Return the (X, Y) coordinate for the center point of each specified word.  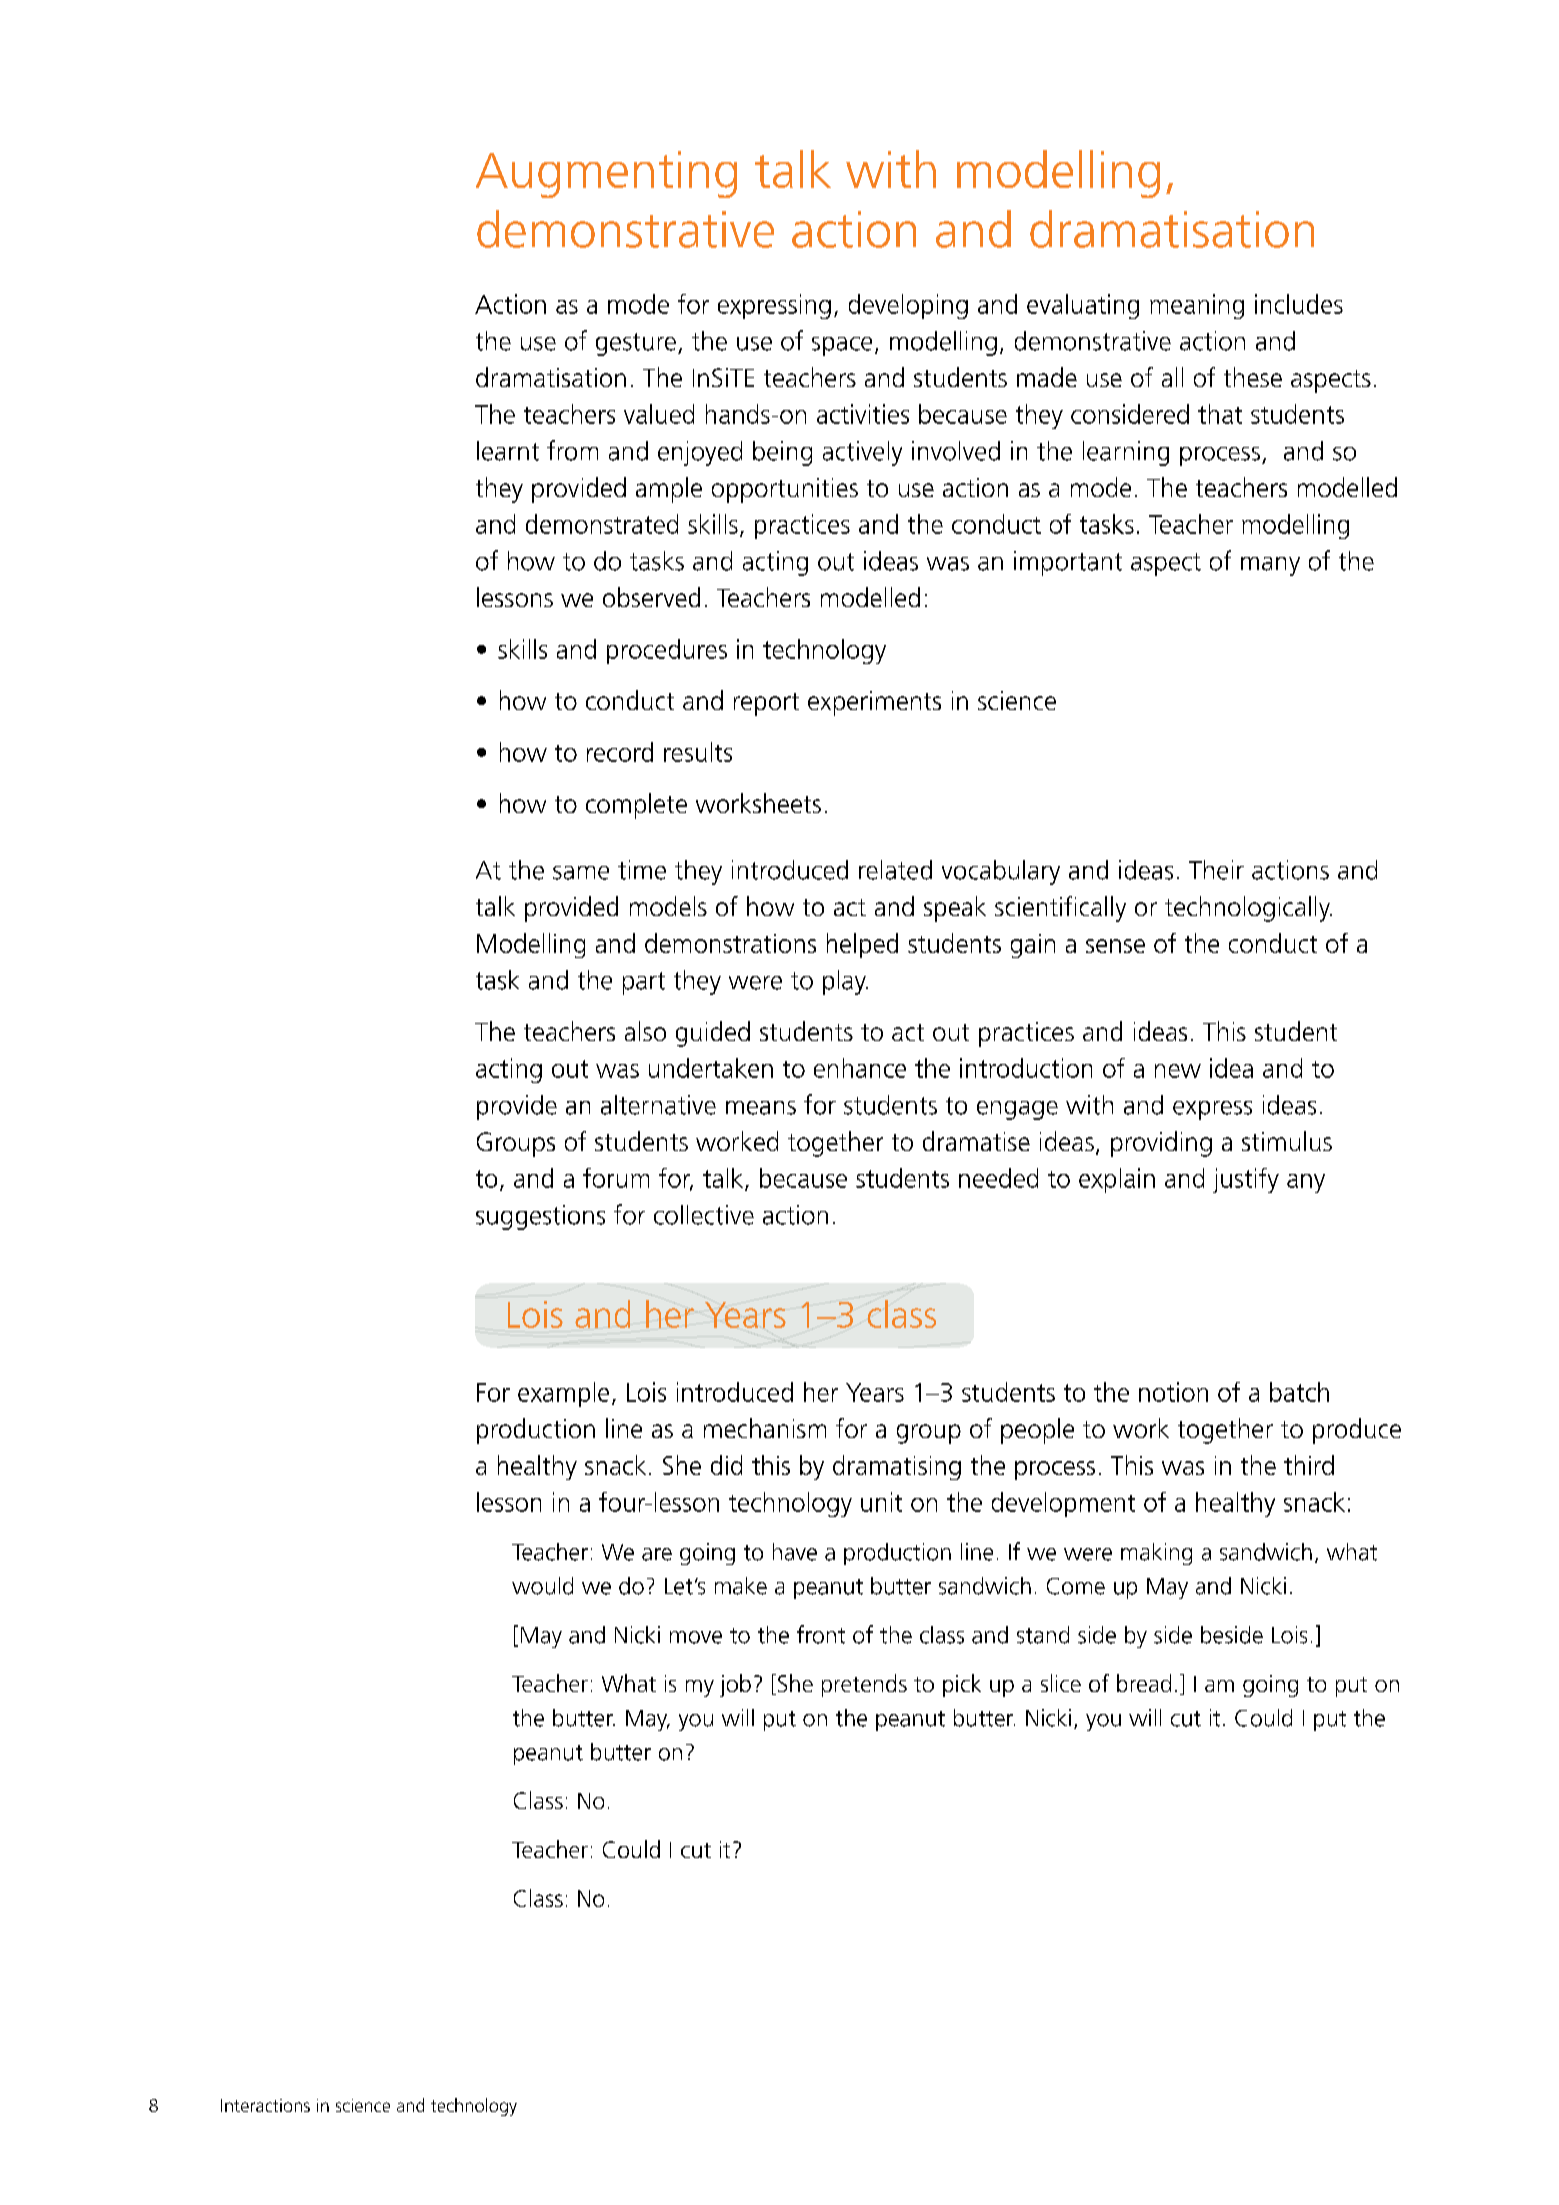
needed (998, 1178)
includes (1299, 304)
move (696, 1637)
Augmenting (606, 174)
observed (651, 597)
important (1068, 563)
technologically (1248, 909)
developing (908, 306)
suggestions (540, 1217)
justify (1246, 1180)
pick (962, 1685)
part (644, 983)
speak (955, 909)
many (1270, 566)
